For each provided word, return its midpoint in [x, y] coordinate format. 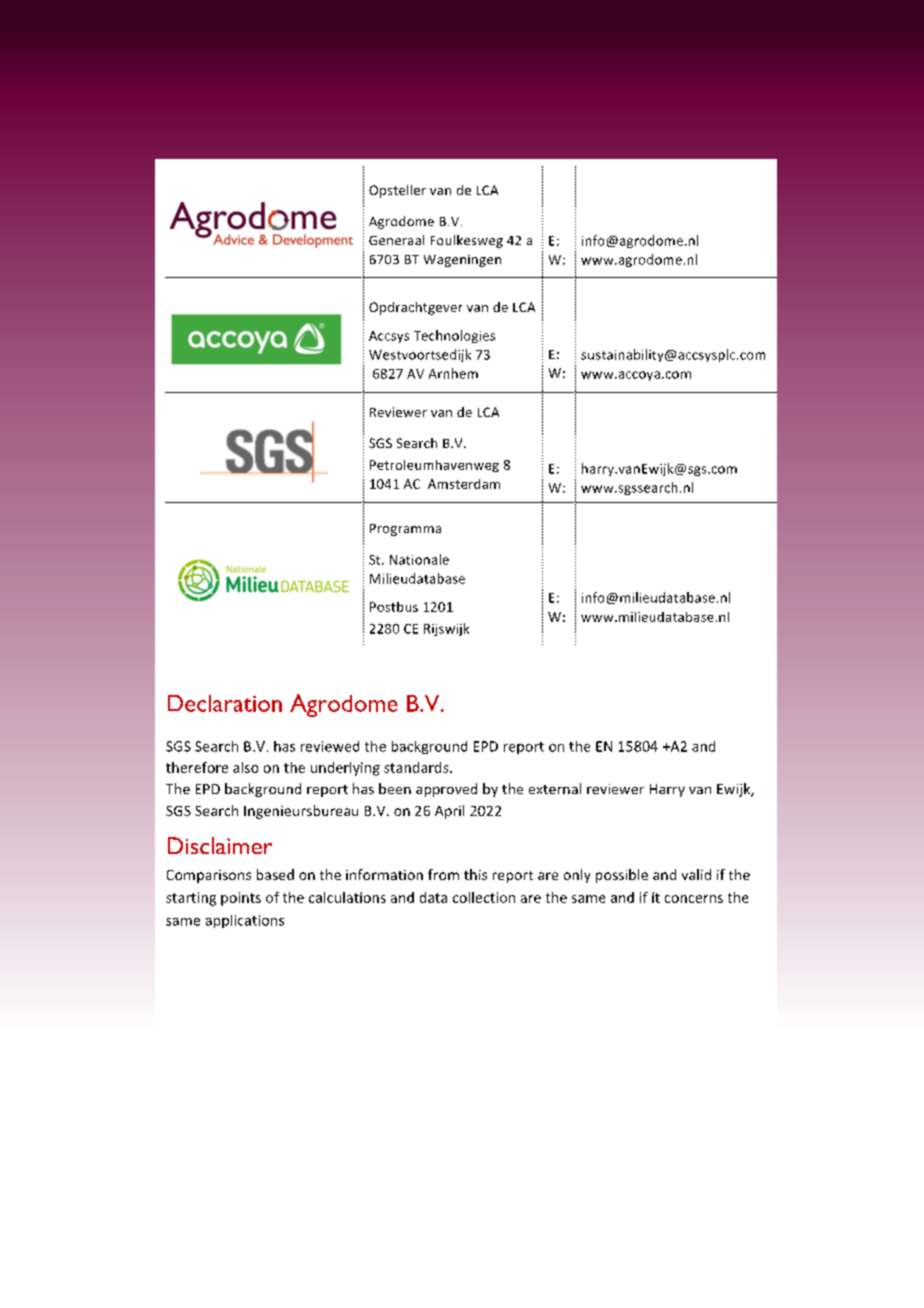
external [555, 788]
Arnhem [453, 373]
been [395, 788]
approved [446, 790]
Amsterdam [464, 484]
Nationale [419, 559]
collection [484, 897]
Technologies [454, 336]
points [241, 899]
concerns [694, 899]
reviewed [330, 746]
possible [622, 876]
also [245, 767]
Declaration [225, 703]
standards [417, 767]
